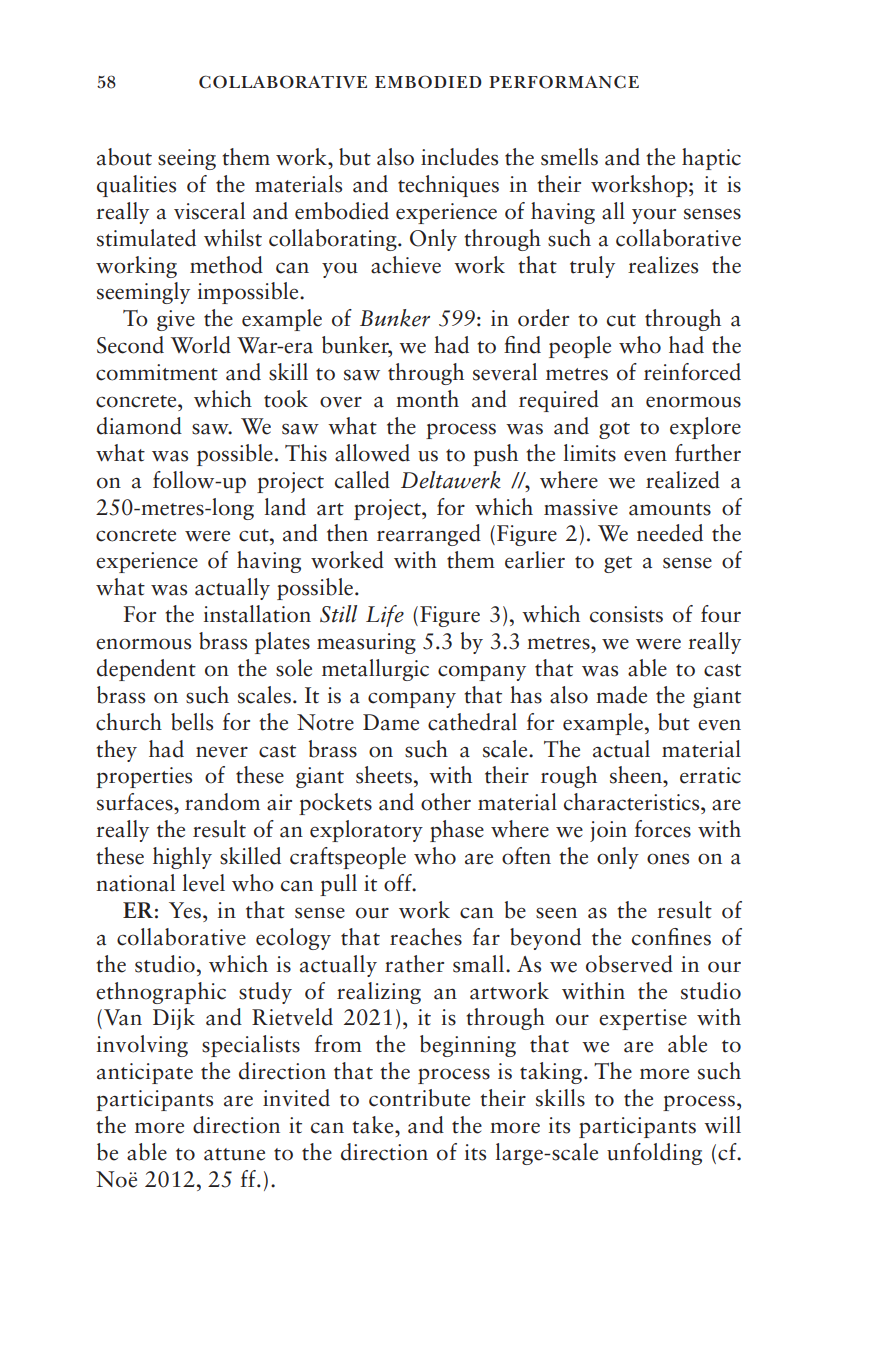 This screenshot has height=1372, width=876. Describe the element at coordinates (372, 453) in the screenshot. I see `allowed` at that location.
